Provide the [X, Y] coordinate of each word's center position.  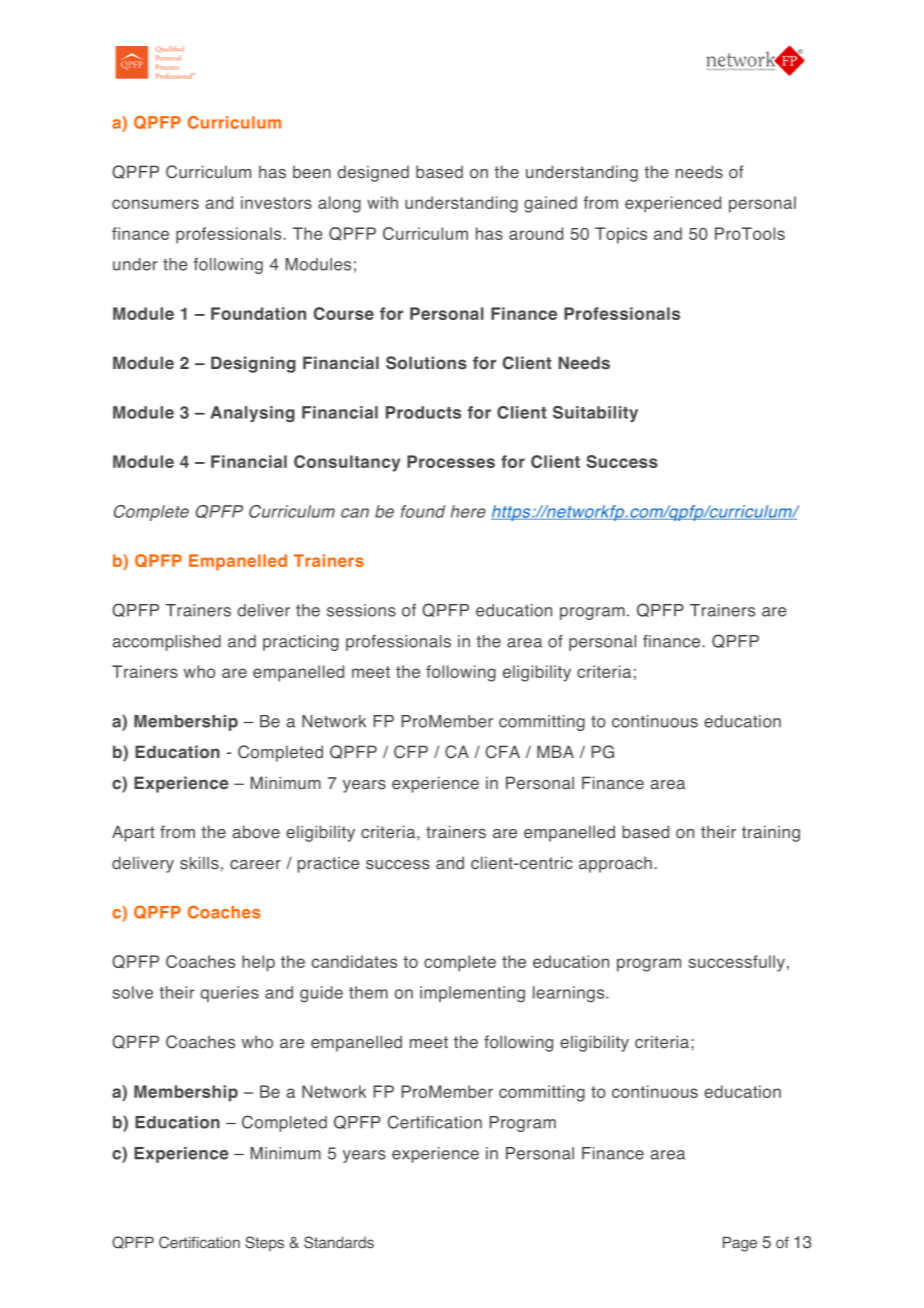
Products [423, 412]
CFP [411, 752]
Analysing [253, 414]
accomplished [166, 643]
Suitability [595, 414]
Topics [621, 235]
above [256, 832]
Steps [264, 1243]
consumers [155, 204]
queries [230, 994]
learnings [570, 994]
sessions [361, 610]
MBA [555, 751]
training [771, 833]
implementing [472, 994]
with [382, 202]
